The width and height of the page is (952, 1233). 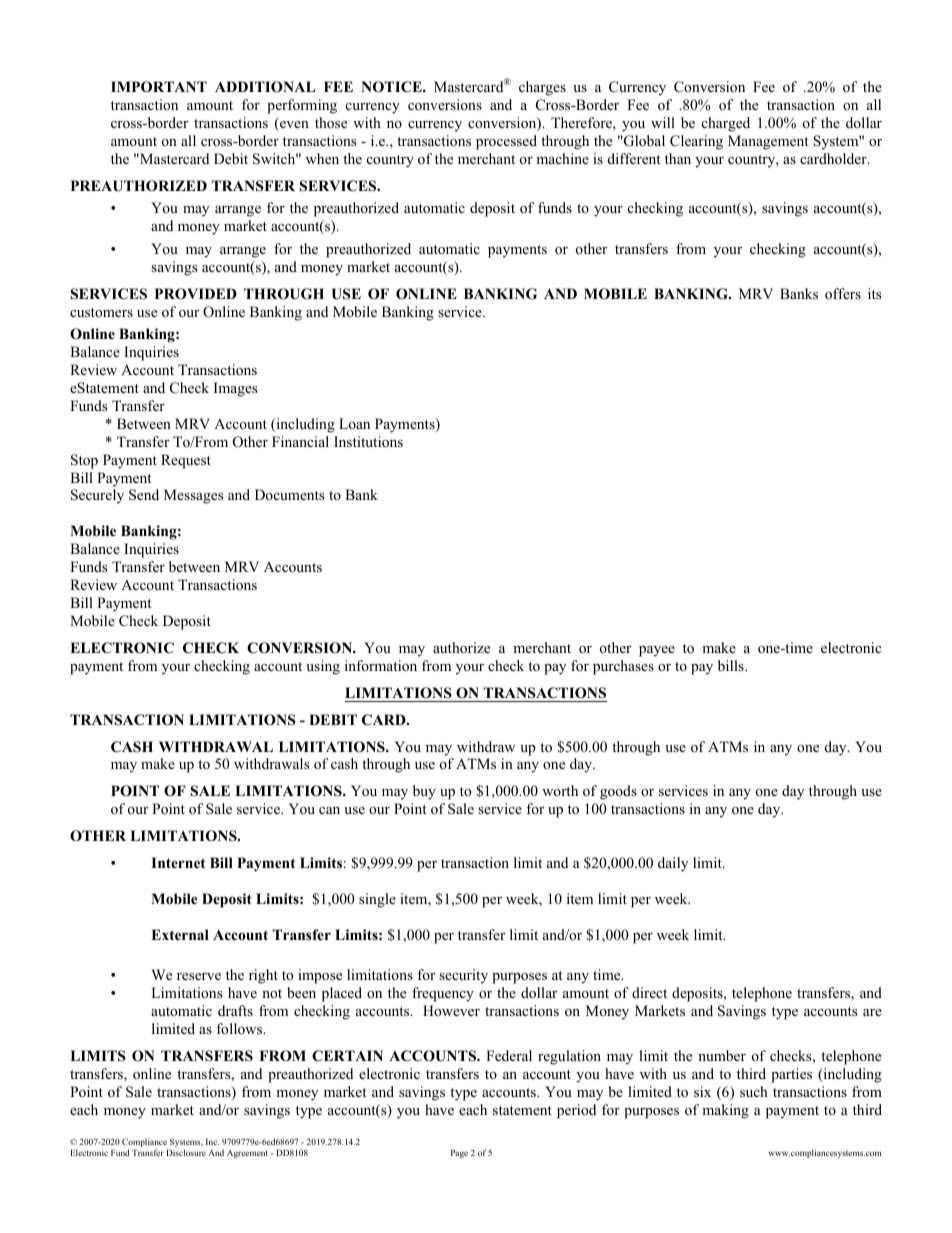 I want to click on IMPORTANT, so click(x=159, y=87).
